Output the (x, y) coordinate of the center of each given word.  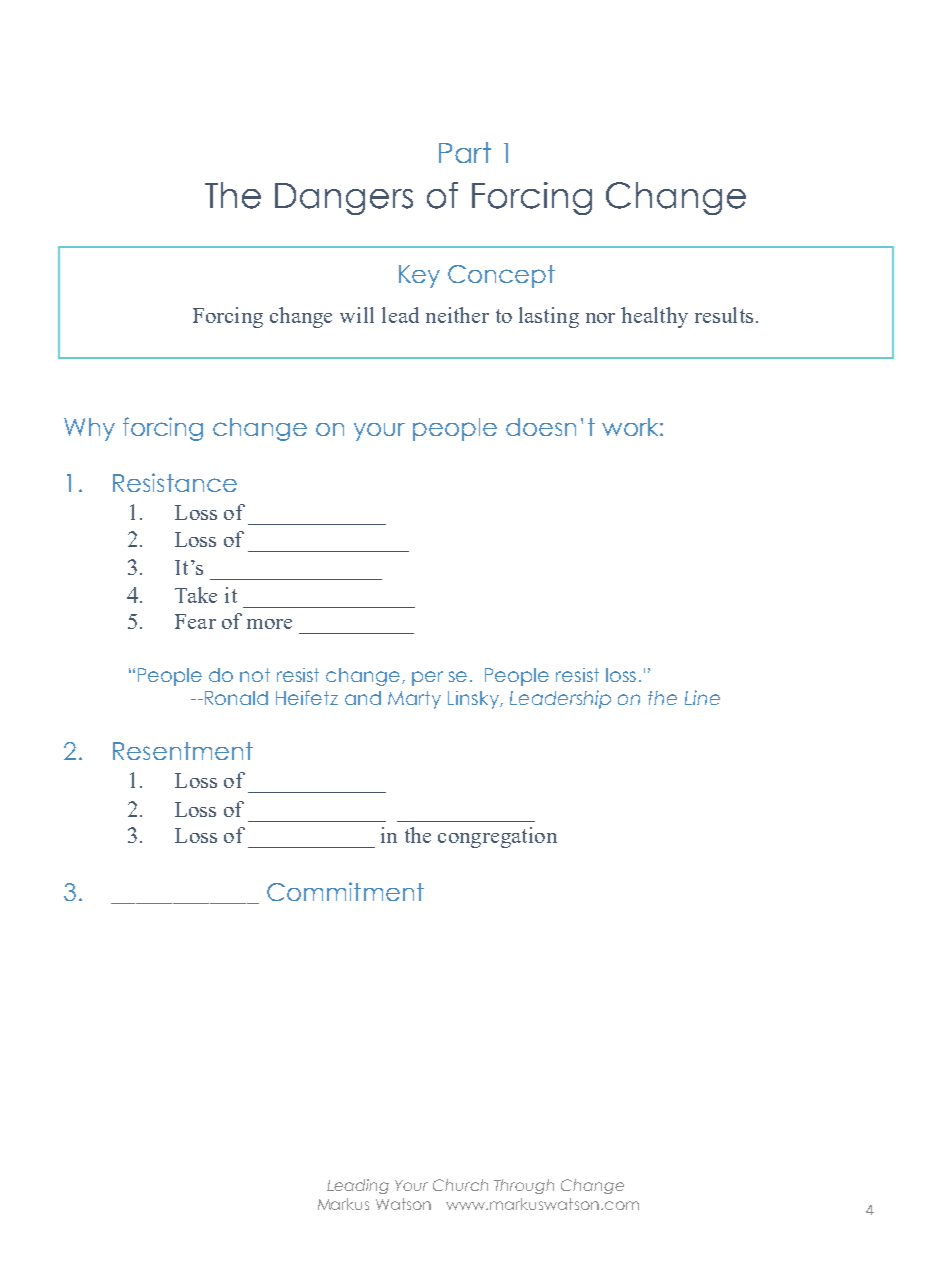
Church (460, 1185)
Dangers (344, 199)
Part (465, 152)
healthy (654, 317)
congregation (497, 837)
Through (524, 1186)
